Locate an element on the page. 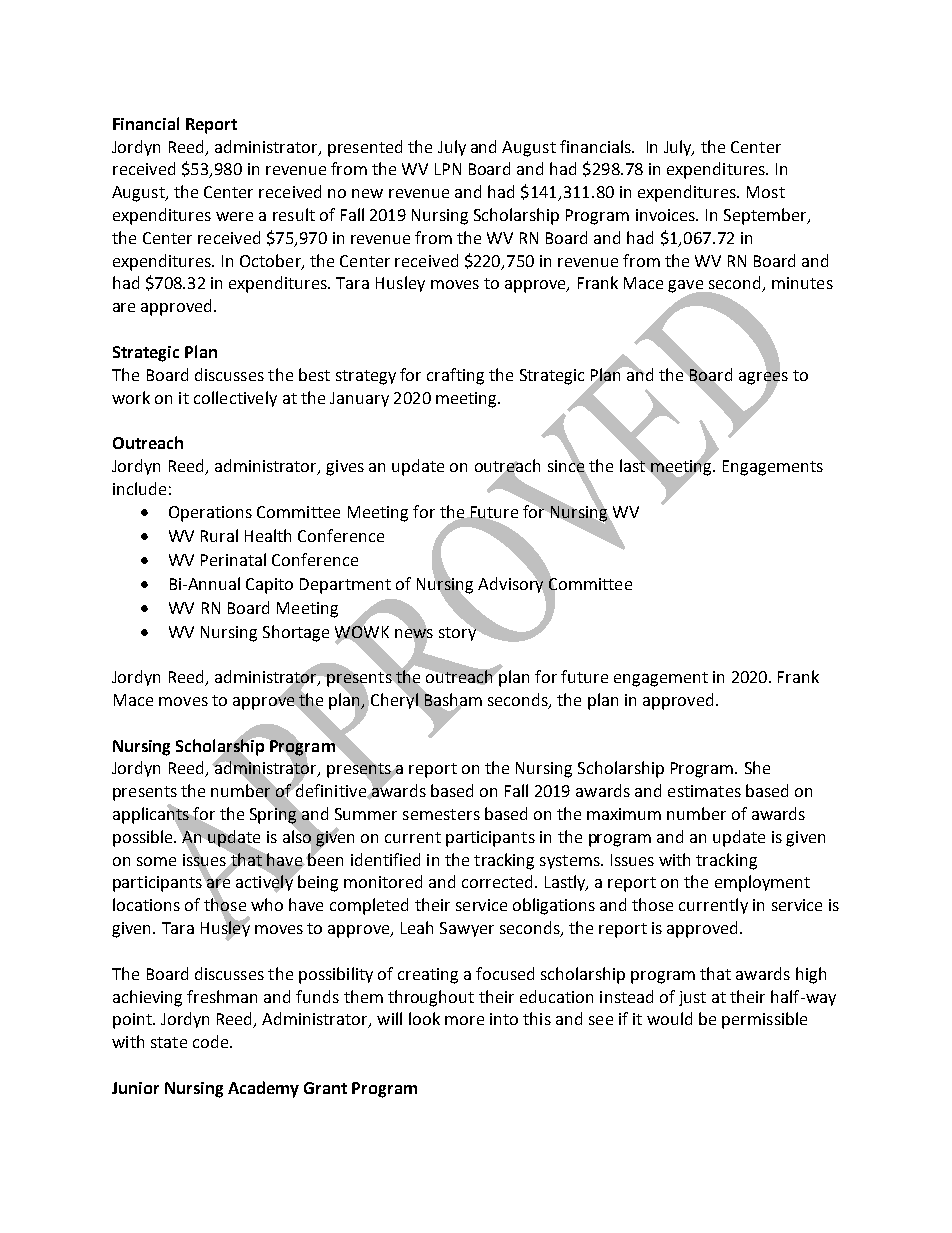 This image has width=952, height=1233. LPN is located at coordinates (448, 169).
